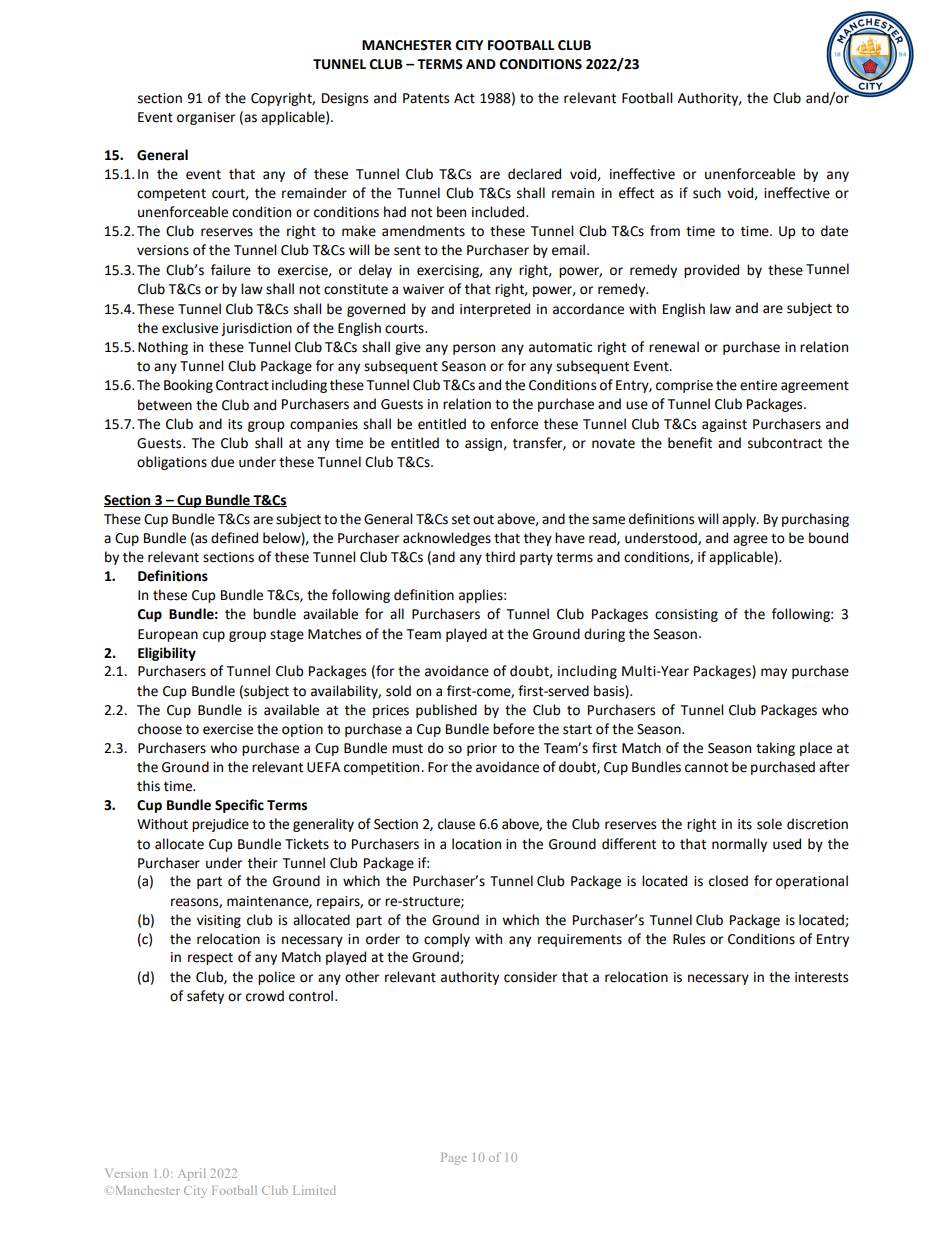 The image size is (952, 1233). I want to click on entire, so click(758, 385).
